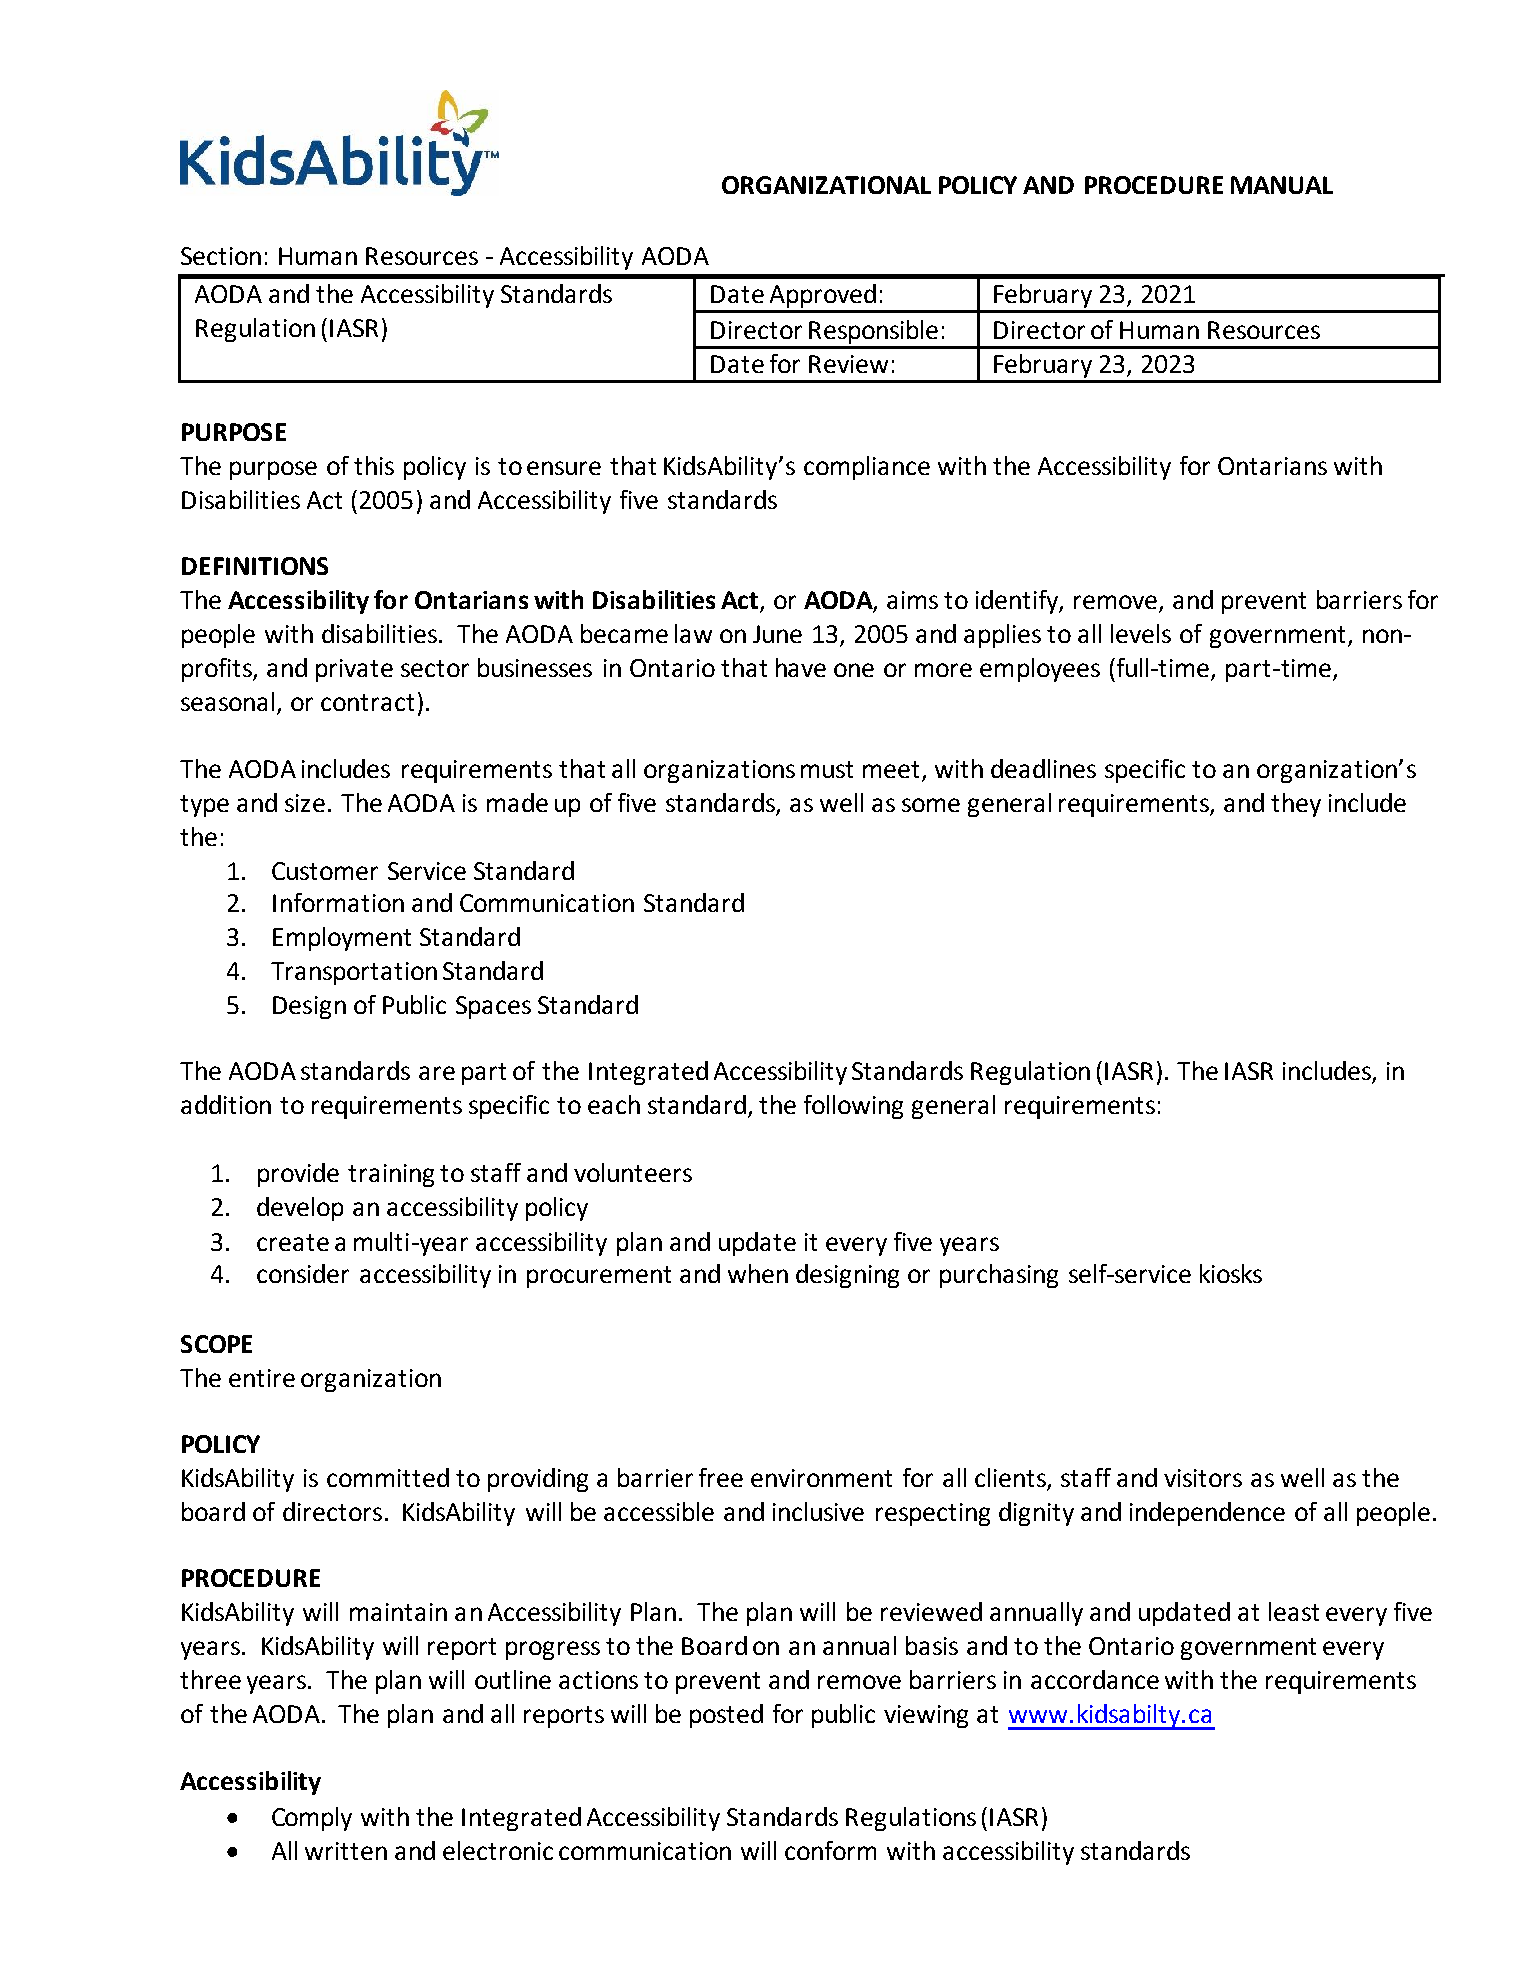 The image size is (1531, 1982). What do you see at coordinates (1095, 1679) in the document?
I see `accordance` at bounding box center [1095, 1679].
